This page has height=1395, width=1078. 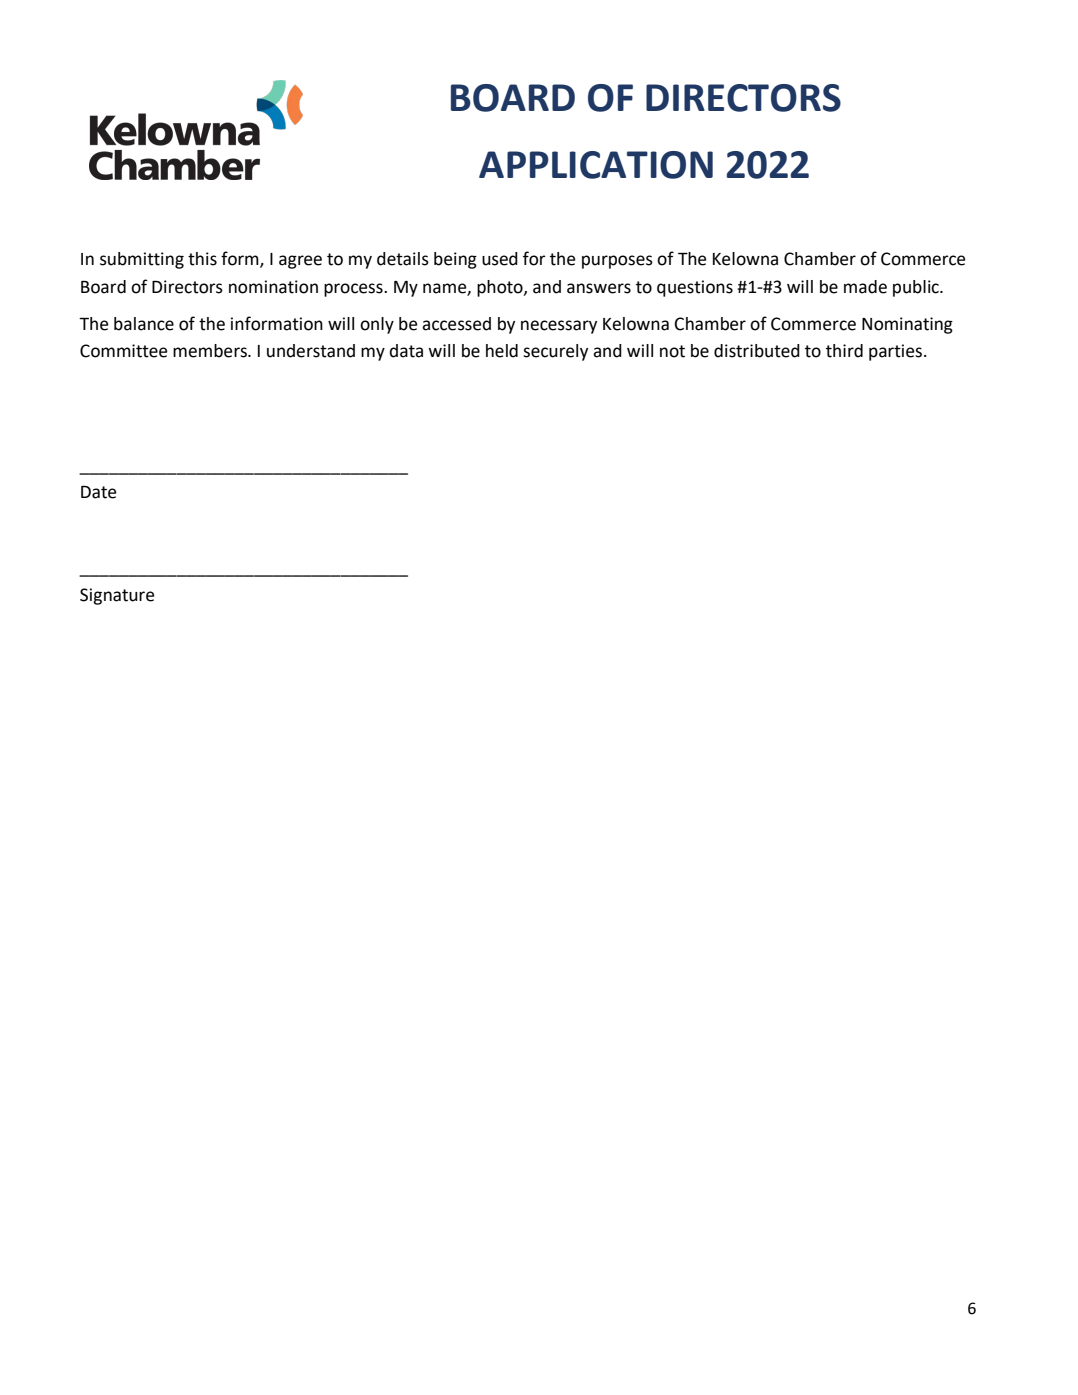 What do you see at coordinates (502, 351) in the page?
I see `held` at bounding box center [502, 351].
